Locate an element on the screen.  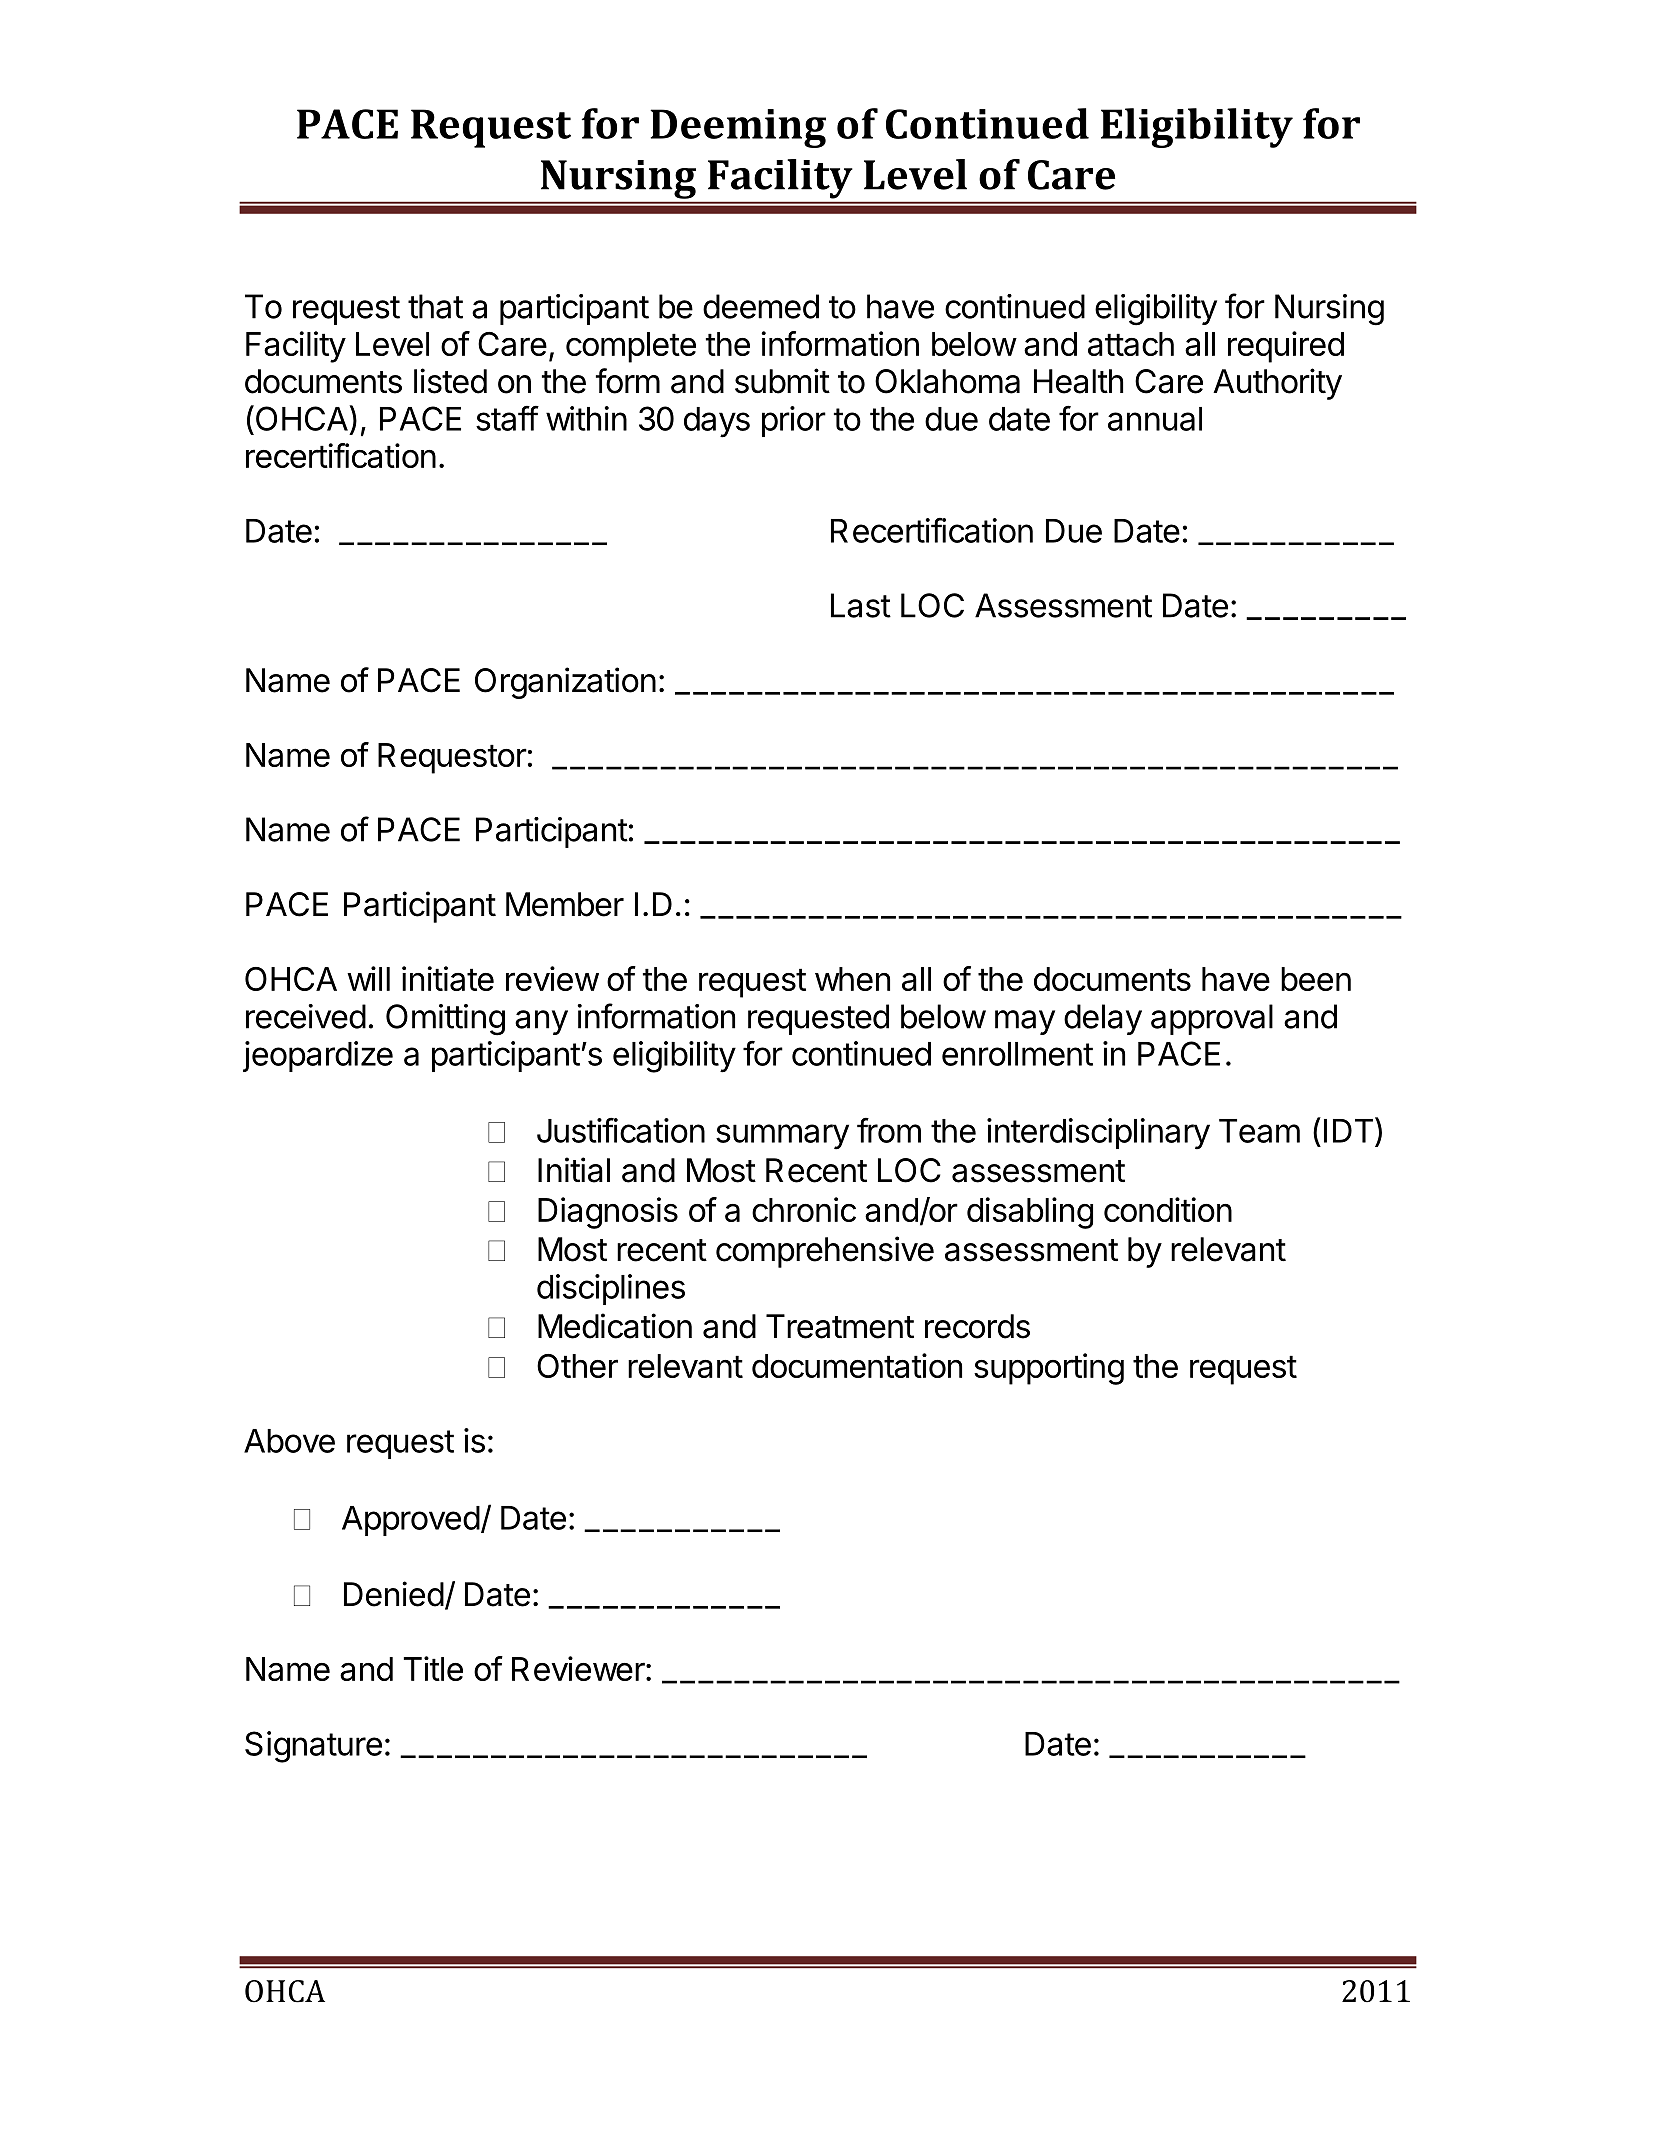
Above is located at coordinates (289, 1441).
